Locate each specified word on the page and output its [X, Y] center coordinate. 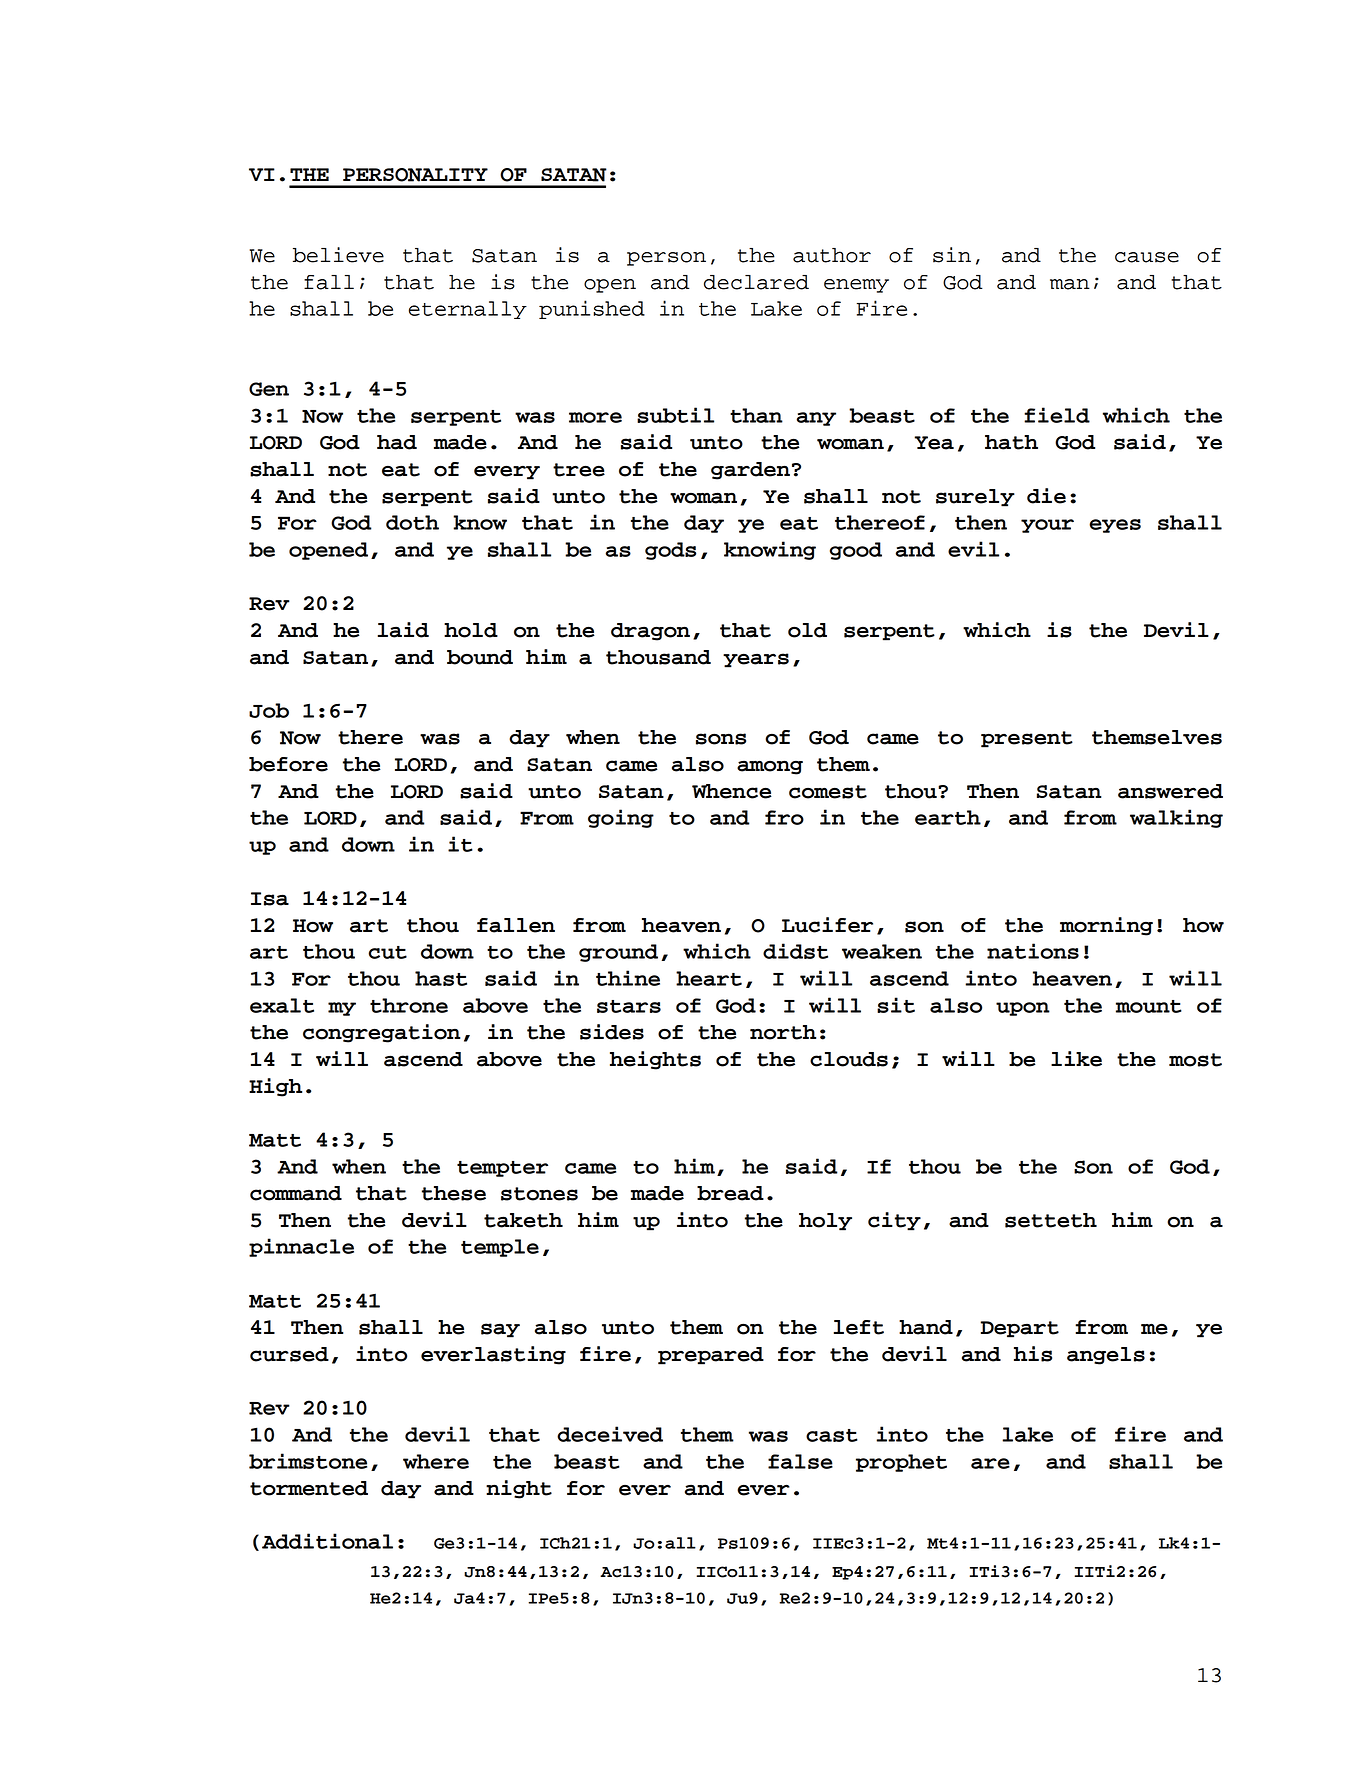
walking [1176, 818]
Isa [270, 899]
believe [338, 255]
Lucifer [827, 925]
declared [756, 282]
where [436, 1461]
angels [1106, 1356]
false [800, 1461]
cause [1147, 257]
